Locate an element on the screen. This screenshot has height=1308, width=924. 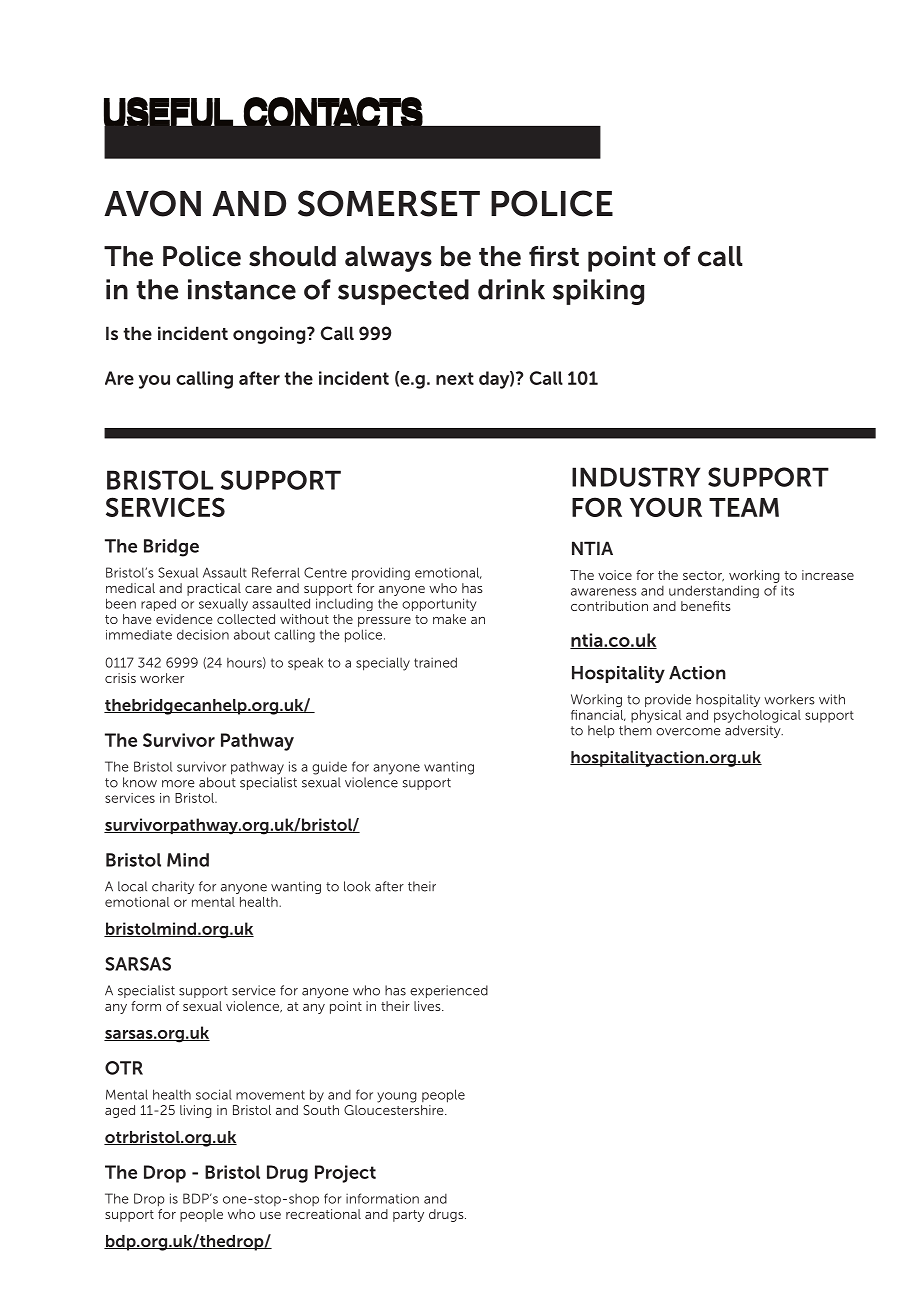
living is located at coordinates (196, 1111).
